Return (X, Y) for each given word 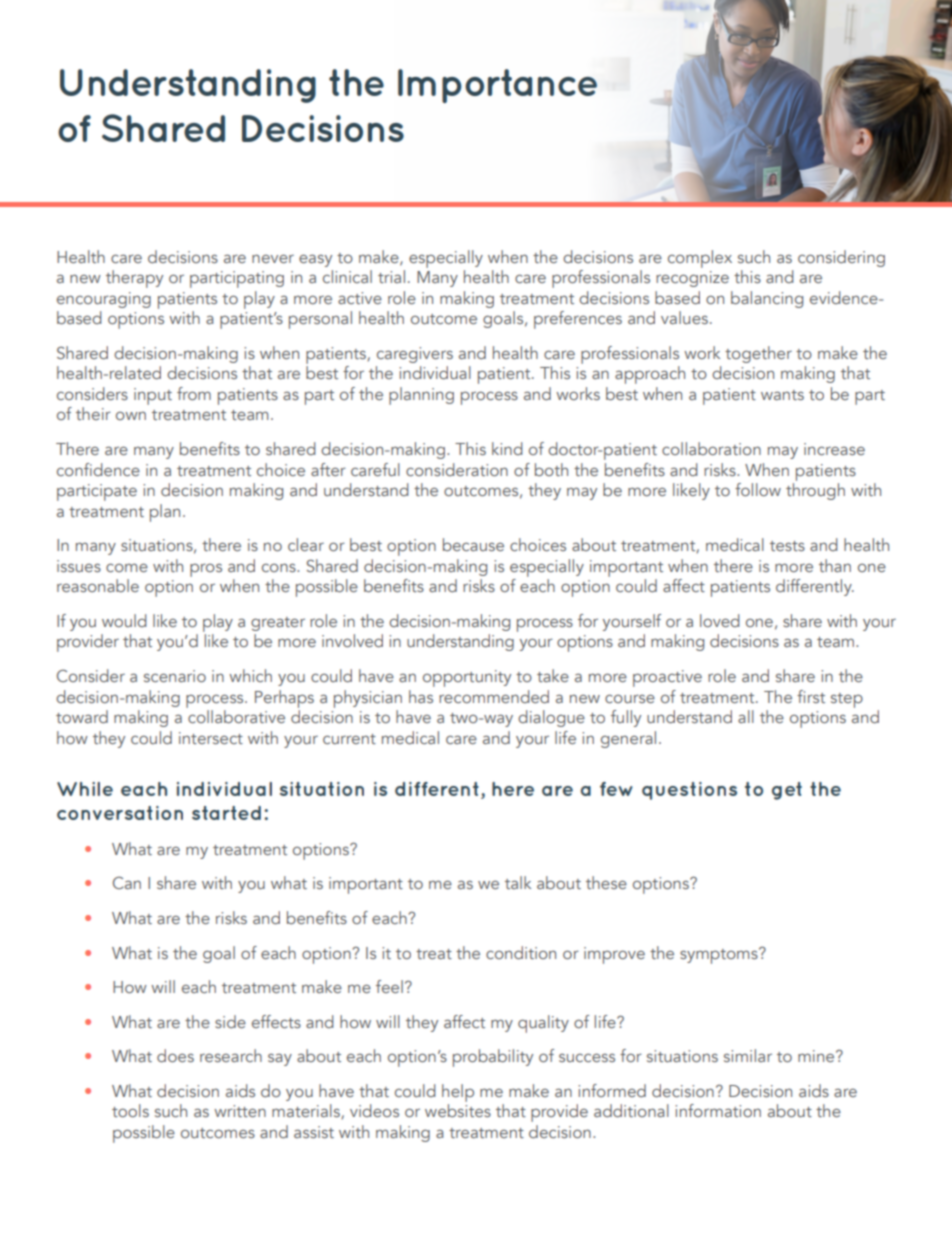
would (124, 620)
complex (700, 259)
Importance (497, 86)
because (473, 544)
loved (720, 620)
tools (130, 1110)
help (458, 1093)
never (273, 258)
